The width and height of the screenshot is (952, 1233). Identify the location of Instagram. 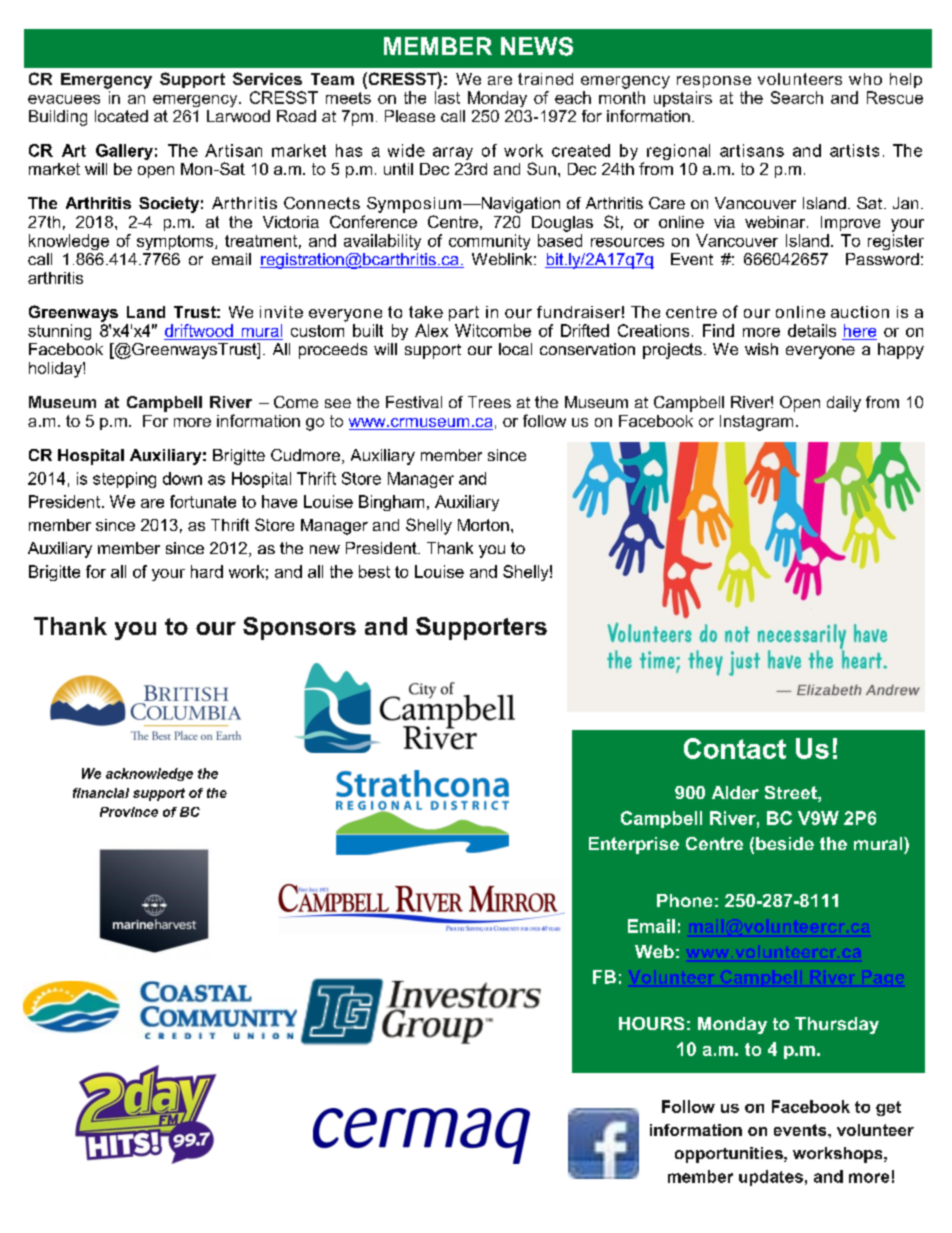
(756, 423).
